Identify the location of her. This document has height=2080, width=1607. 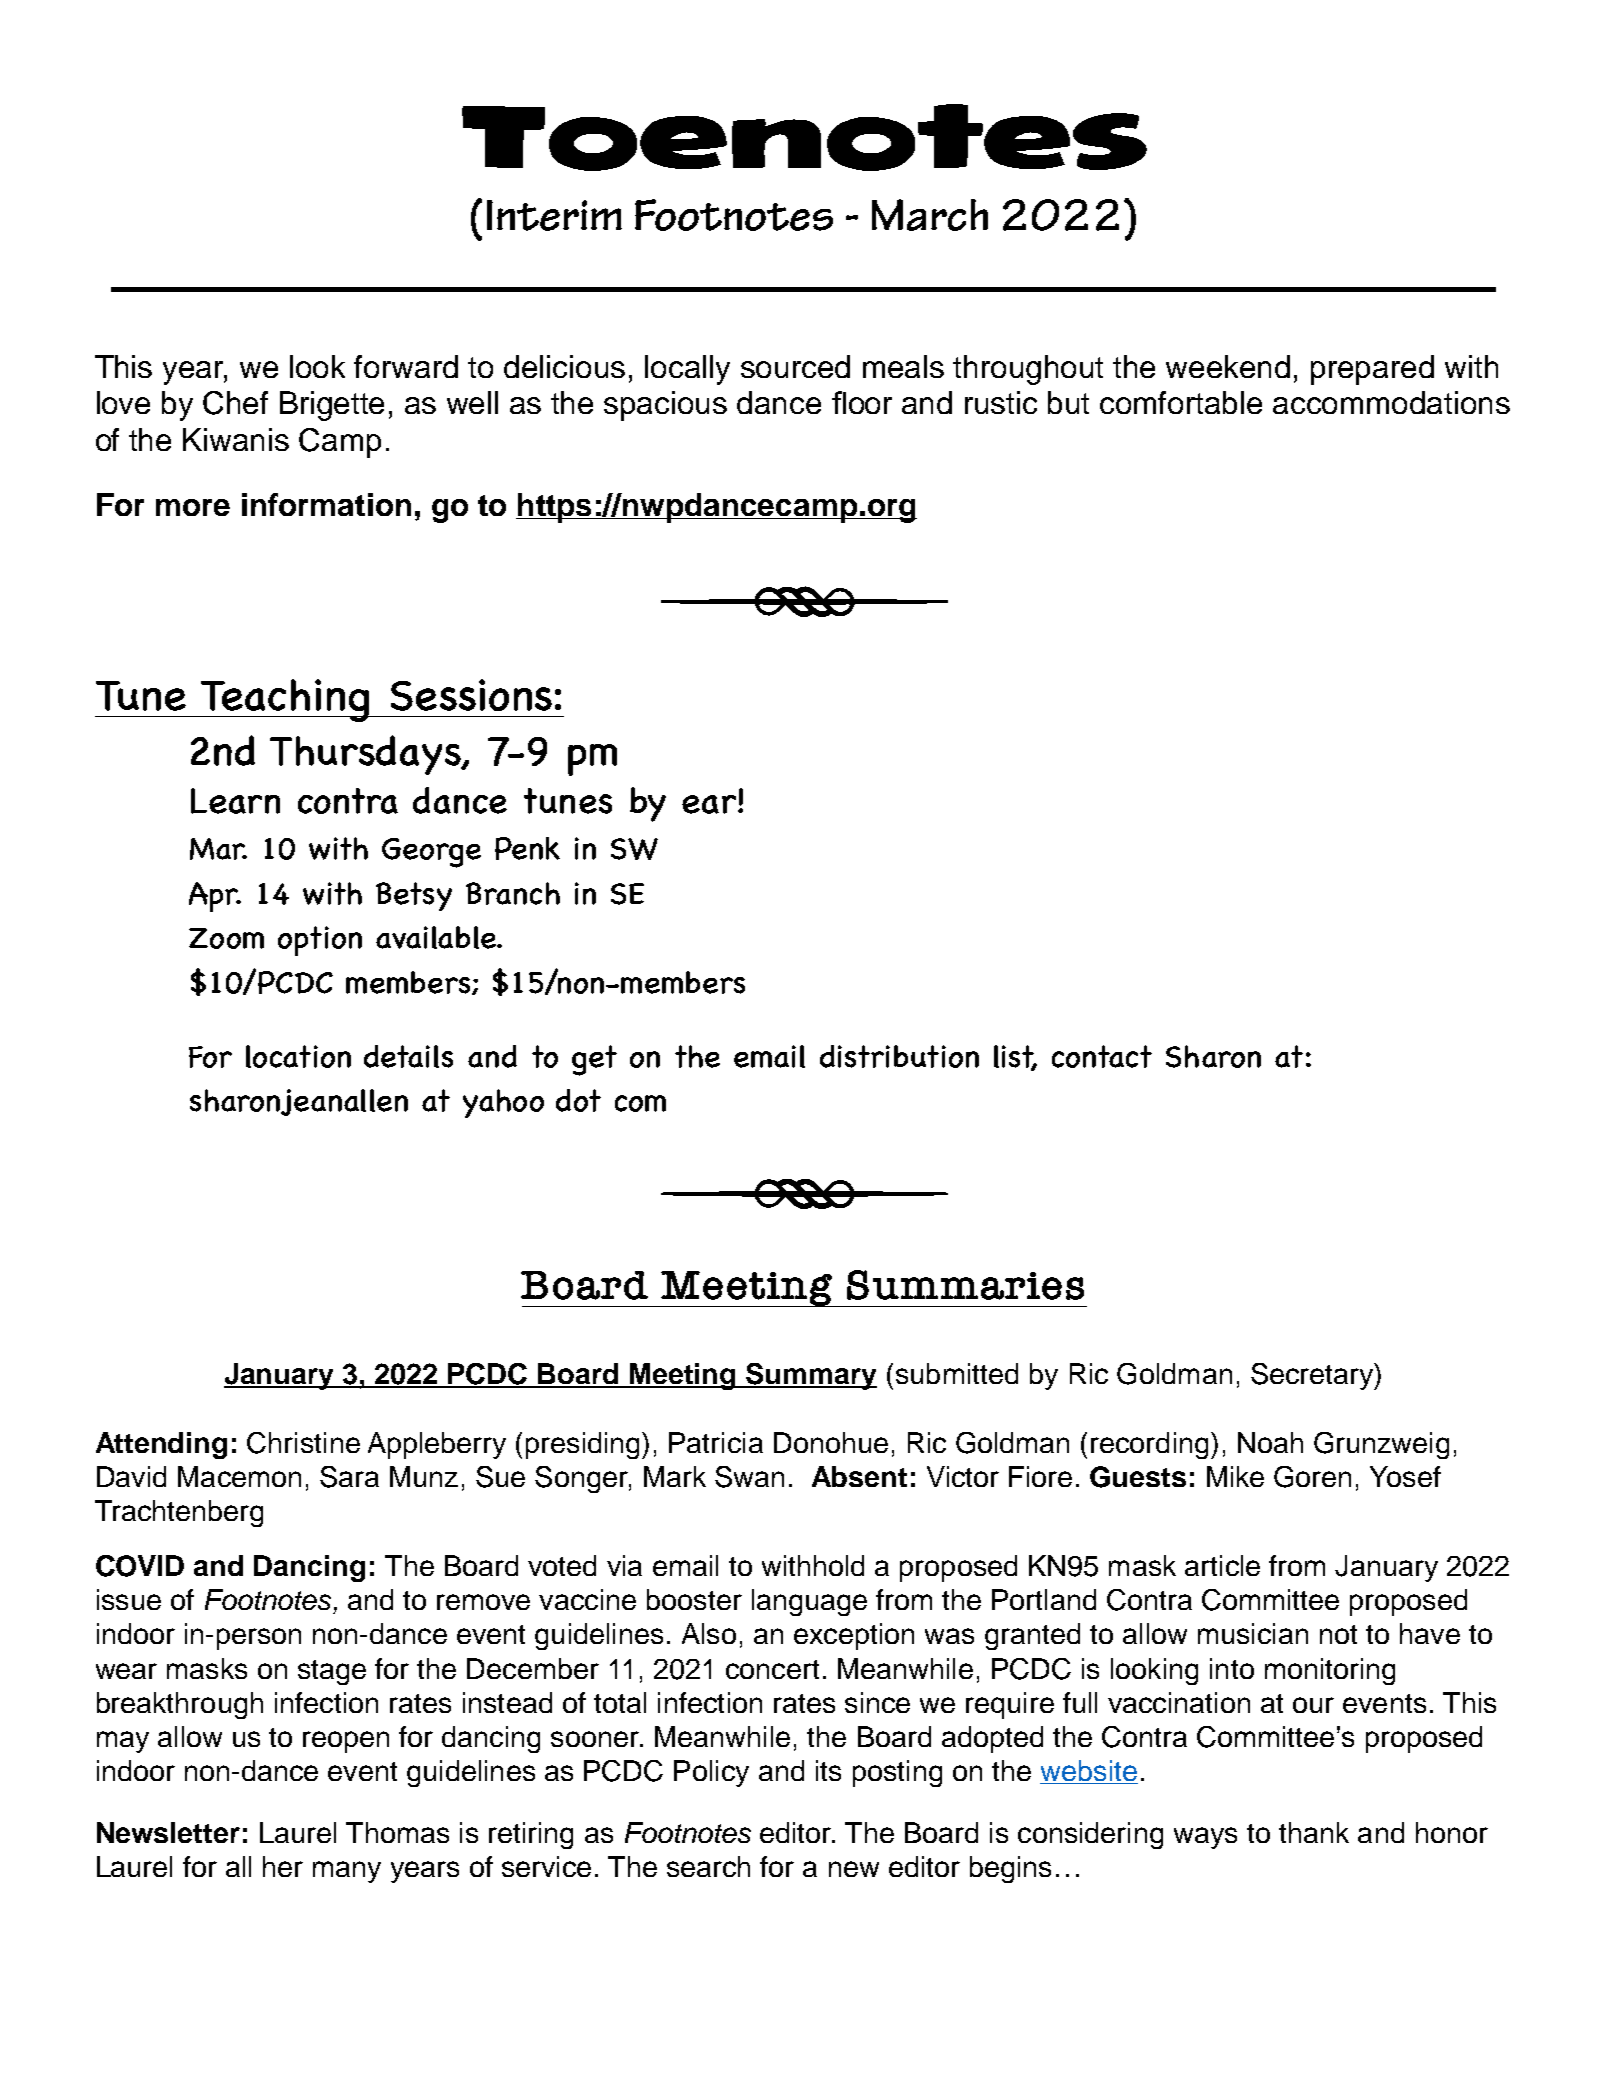
(283, 1866).
